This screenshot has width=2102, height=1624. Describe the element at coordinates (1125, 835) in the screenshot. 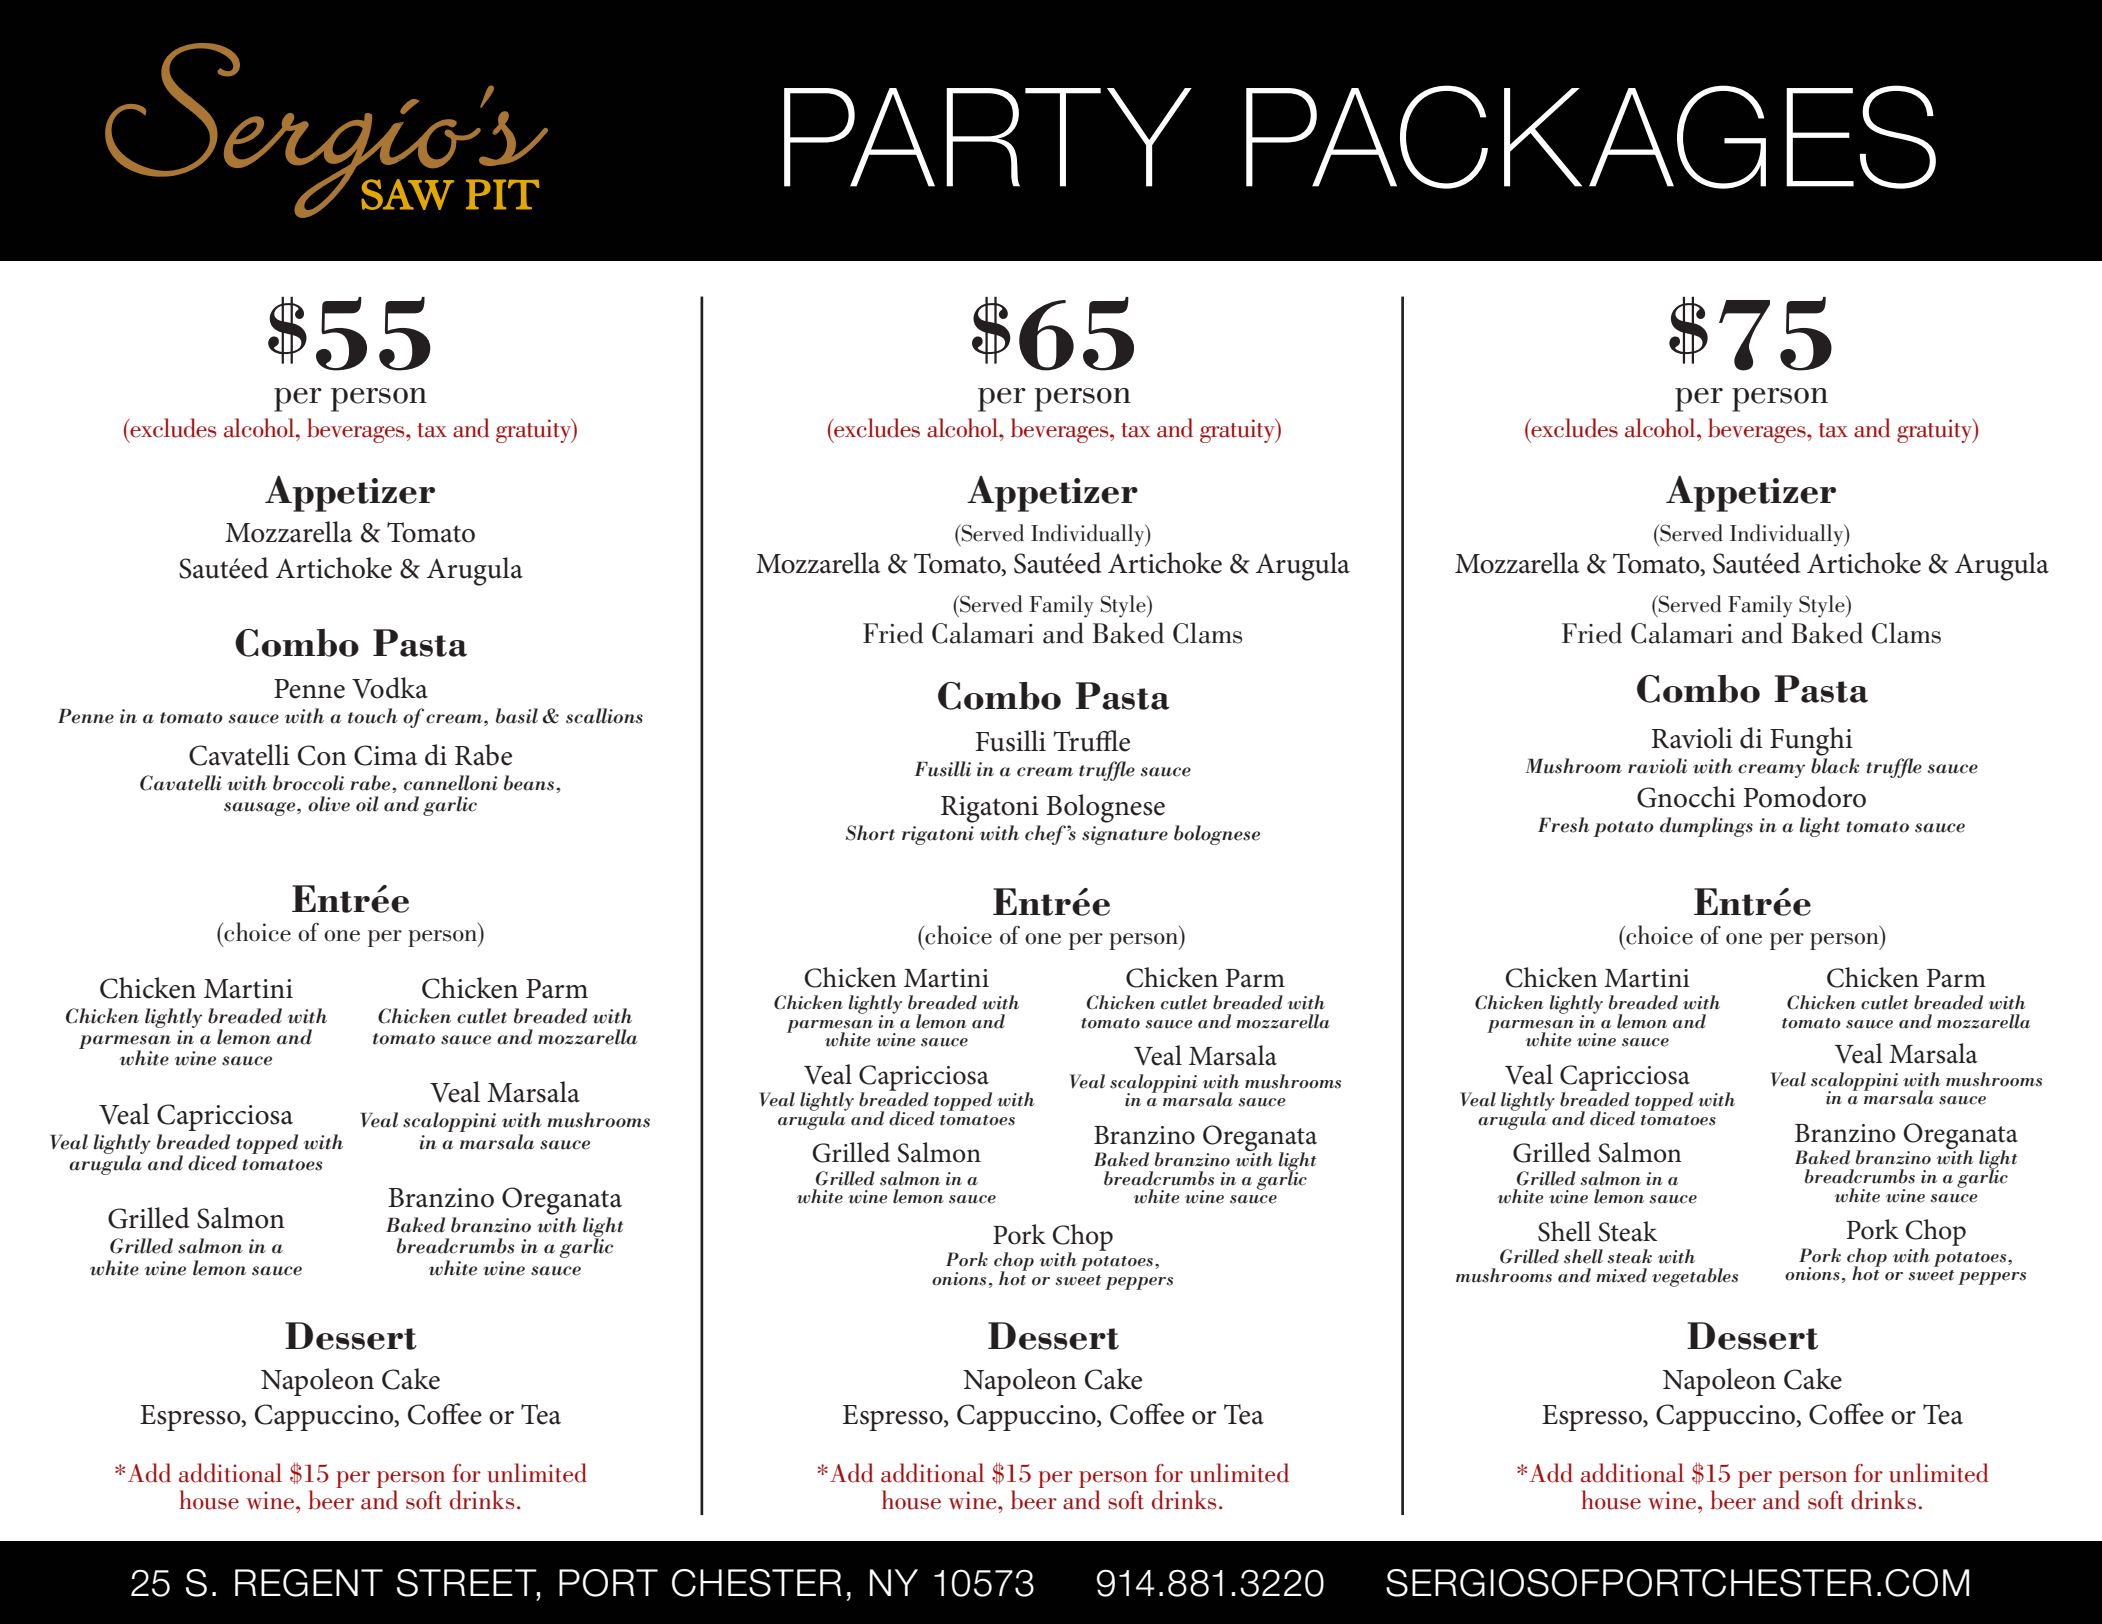

I see `signature` at that location.
